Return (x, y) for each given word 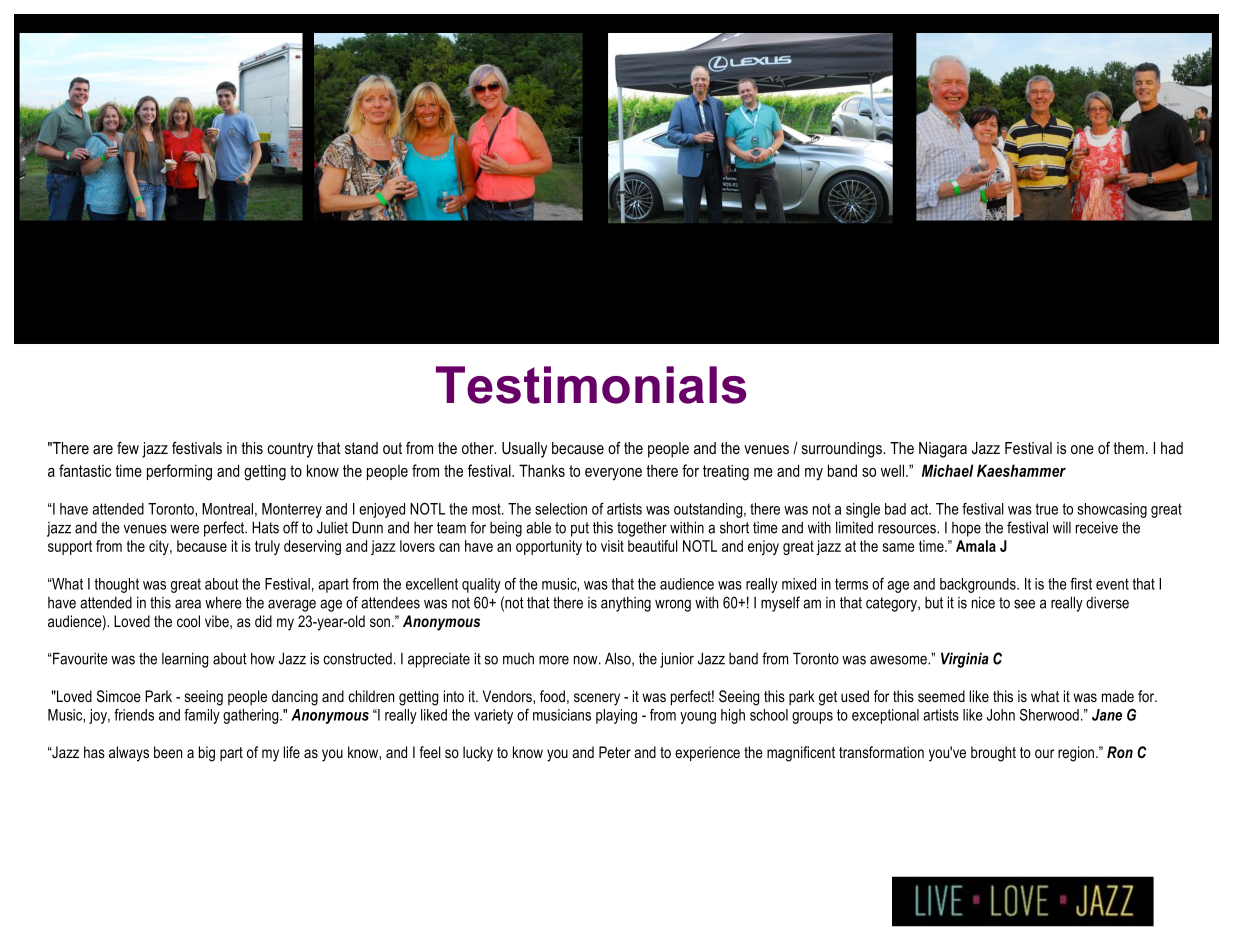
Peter (615, 752)
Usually (524, 450)
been (168, 752)
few (128, 447)
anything (626, 604)
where (223, 602)
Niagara (943, 450)
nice (983, 602)
